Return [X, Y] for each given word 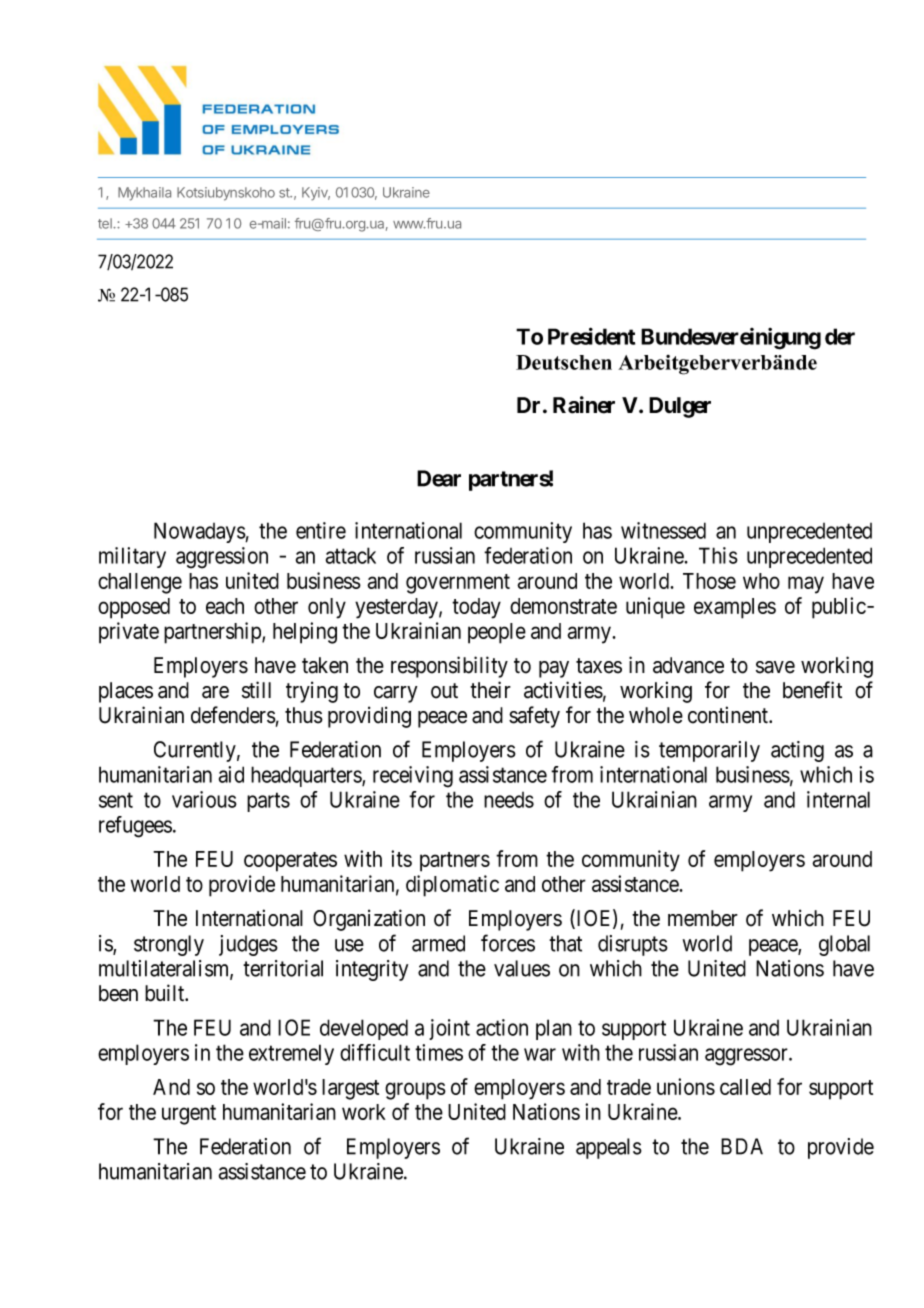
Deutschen [564, 362]
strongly [169, 945]
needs [509, 800]
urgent [189, 1115]
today [476, 608]
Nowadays [200, 532]
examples [735, 608]
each [225, 606]
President [591, 336]
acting [797, 751]
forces [508, 943]
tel [106, 223]
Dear [439, 478]
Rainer [584, 405]
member [703, 918]
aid [231, 774]
